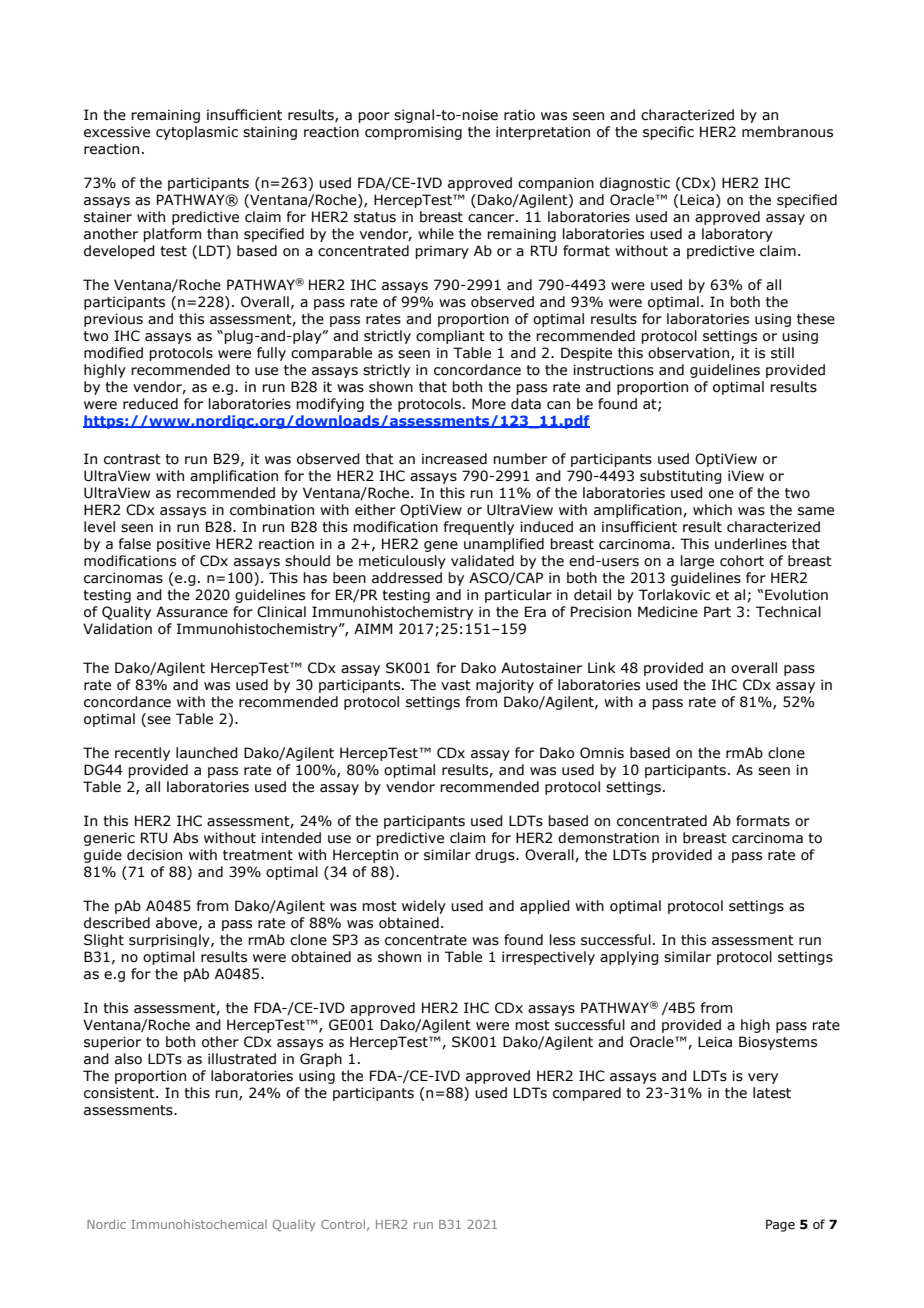  I want to click on positive, so click(183, 545).
